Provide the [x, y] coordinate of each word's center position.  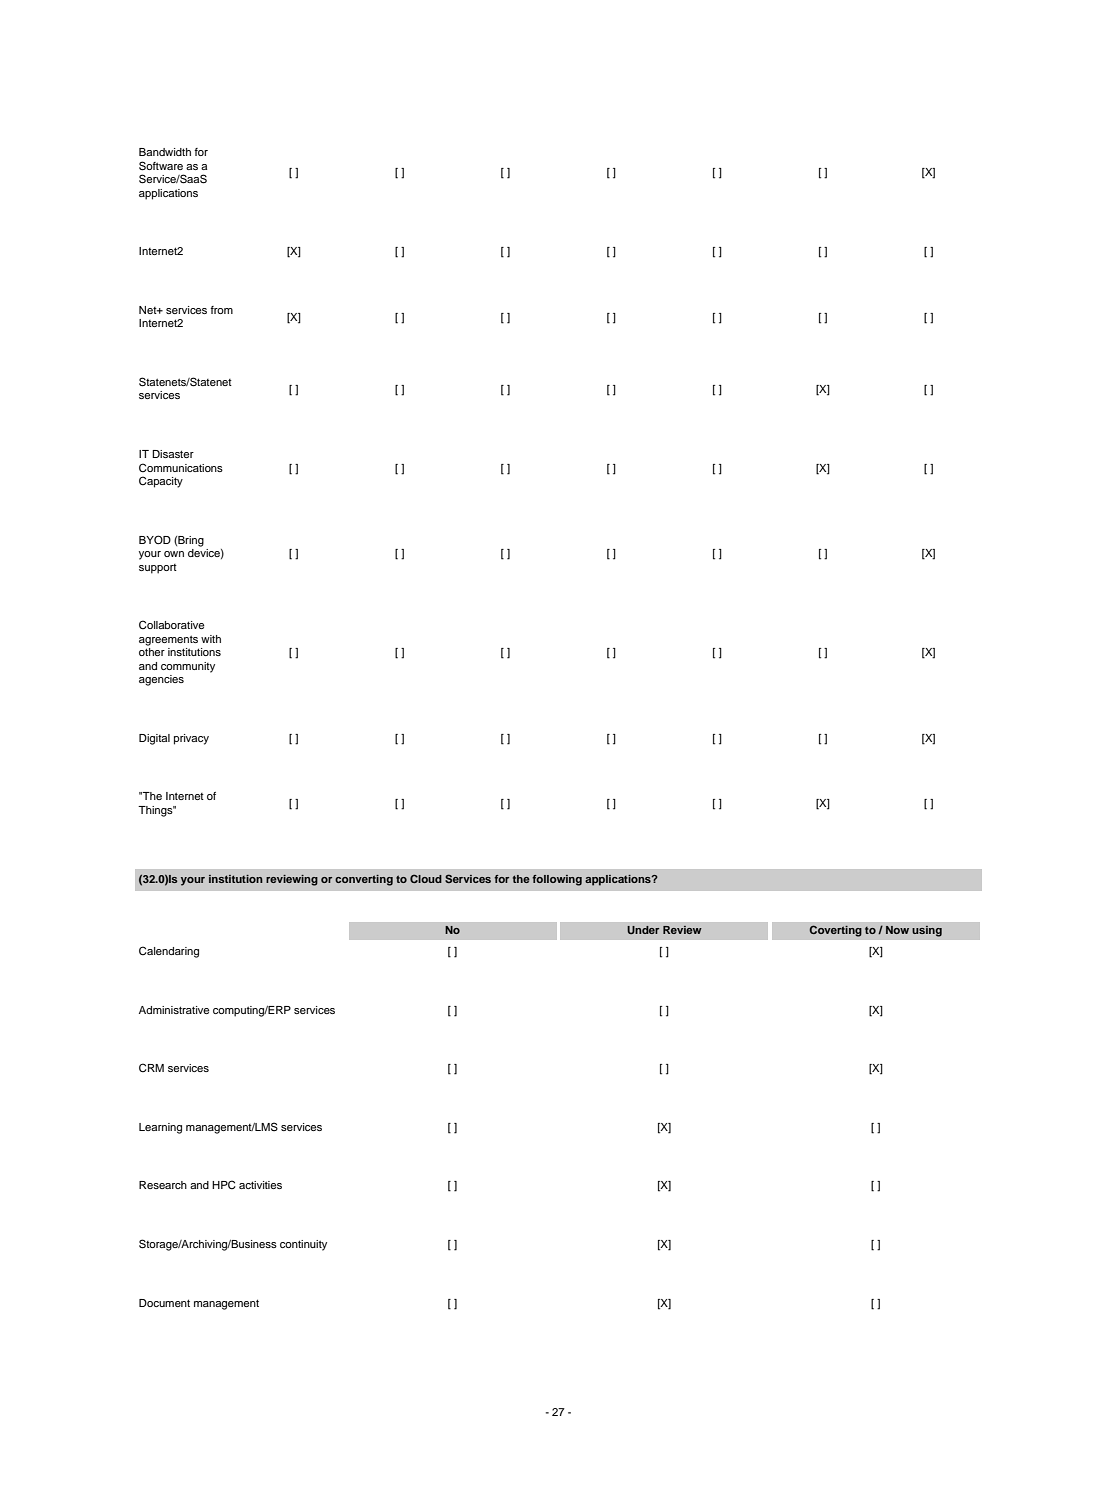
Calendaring [169, 952]
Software [161, 166]
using [927, 931]
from [221, 310]
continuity [303, 1245]
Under [643, 930]
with [211, 639]
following [557, 880]
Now [897, 930]
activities [260, 1185]
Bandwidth [165, 152]
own [174, 554]
